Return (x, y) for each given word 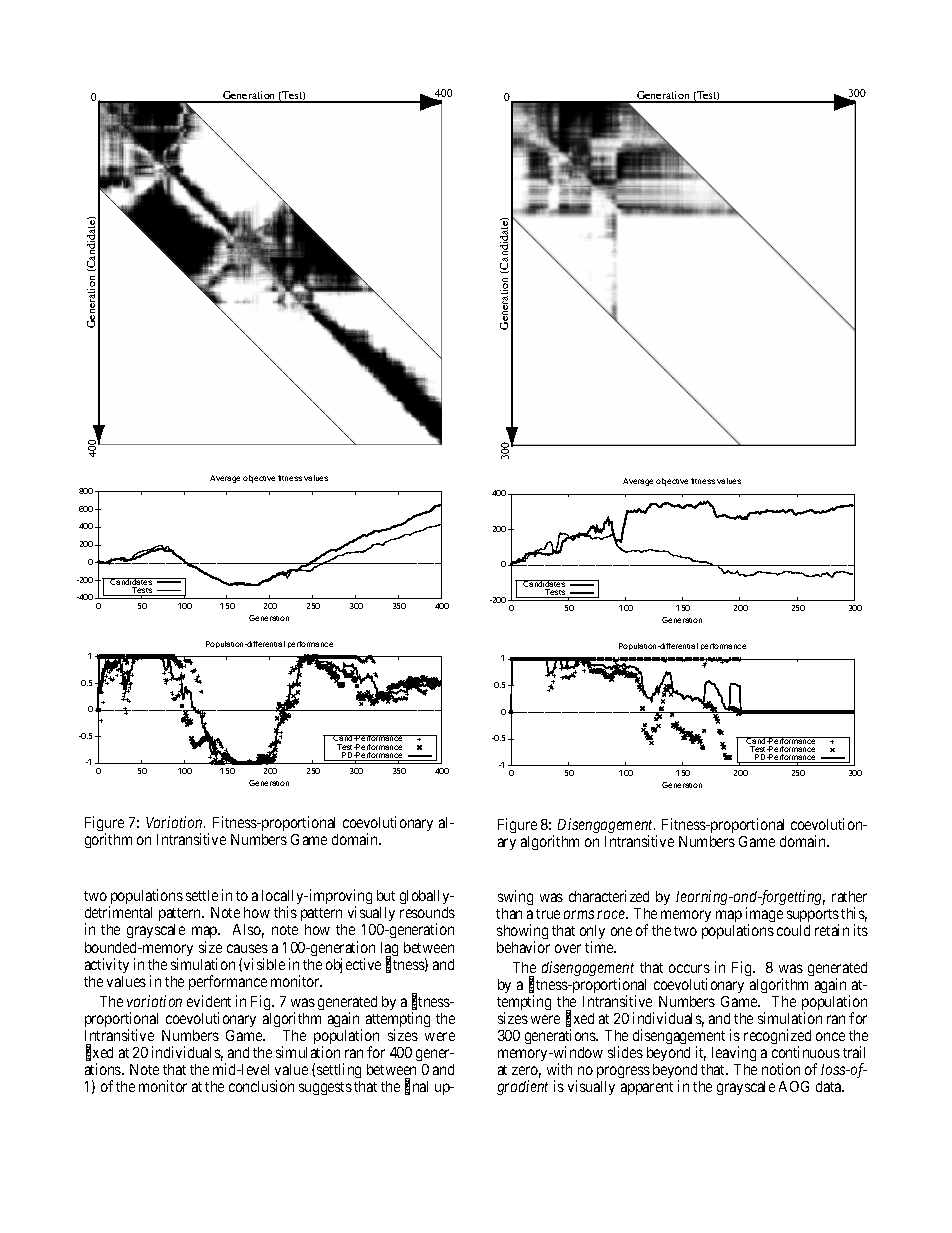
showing (522, 933)
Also (248, 931)
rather (849, 896)
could (793, 930)
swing (515, 897)
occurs (689, 968)
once (830, 1036)
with (559, 1069)
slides (625, 1052)
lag (389, 950)
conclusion (261, 1086)
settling (339, 1072)
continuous (806, 1052)
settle (202, 895)
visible (264, 964)
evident (209, 1001)
